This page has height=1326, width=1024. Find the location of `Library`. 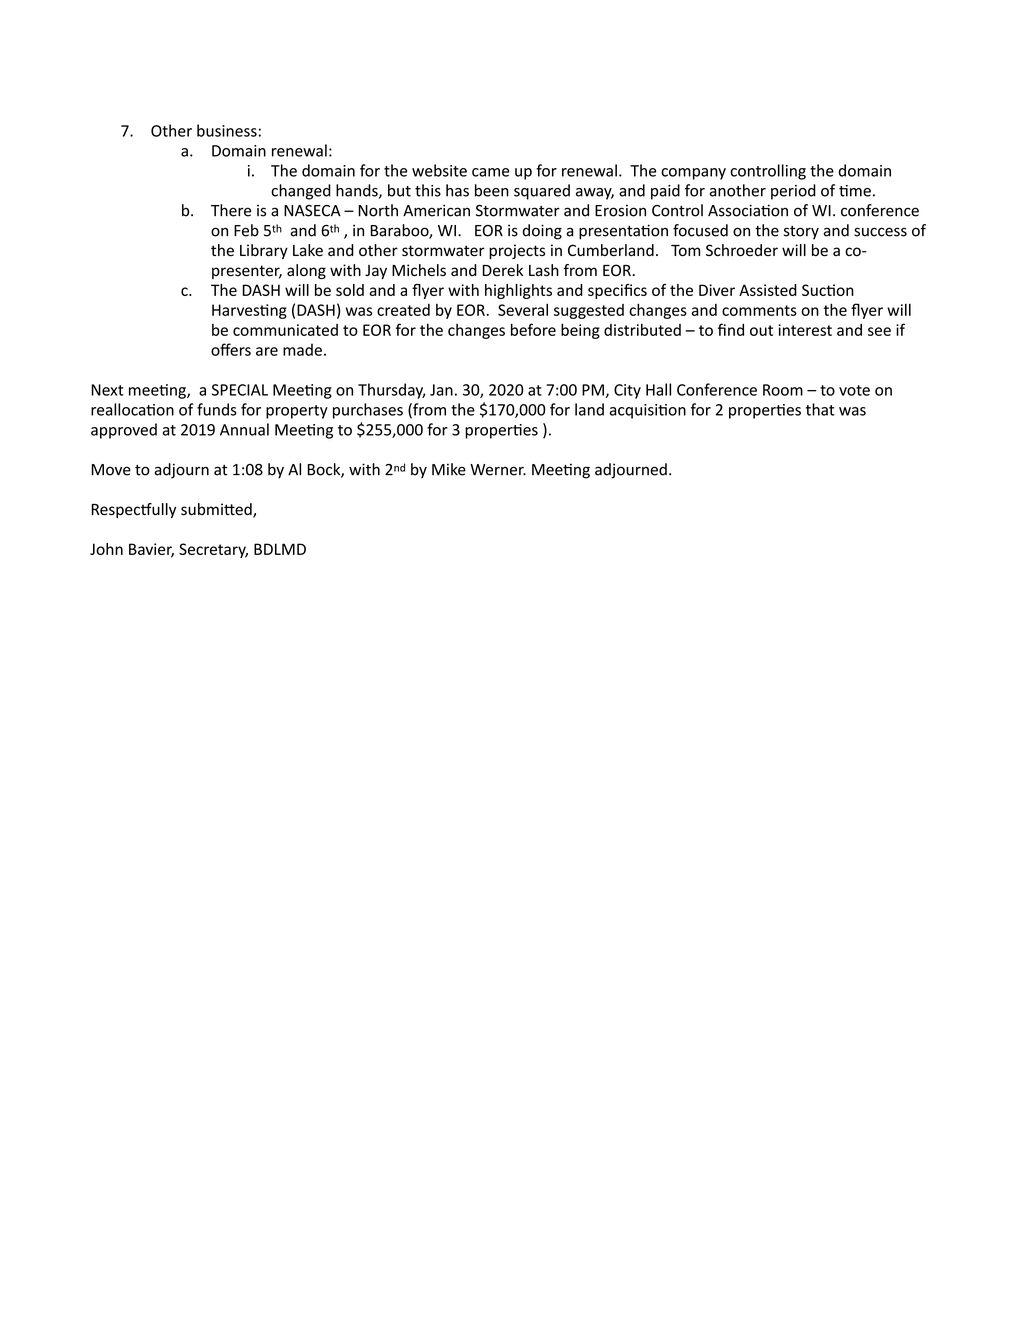

Library is located at coordinates (264, 251).
